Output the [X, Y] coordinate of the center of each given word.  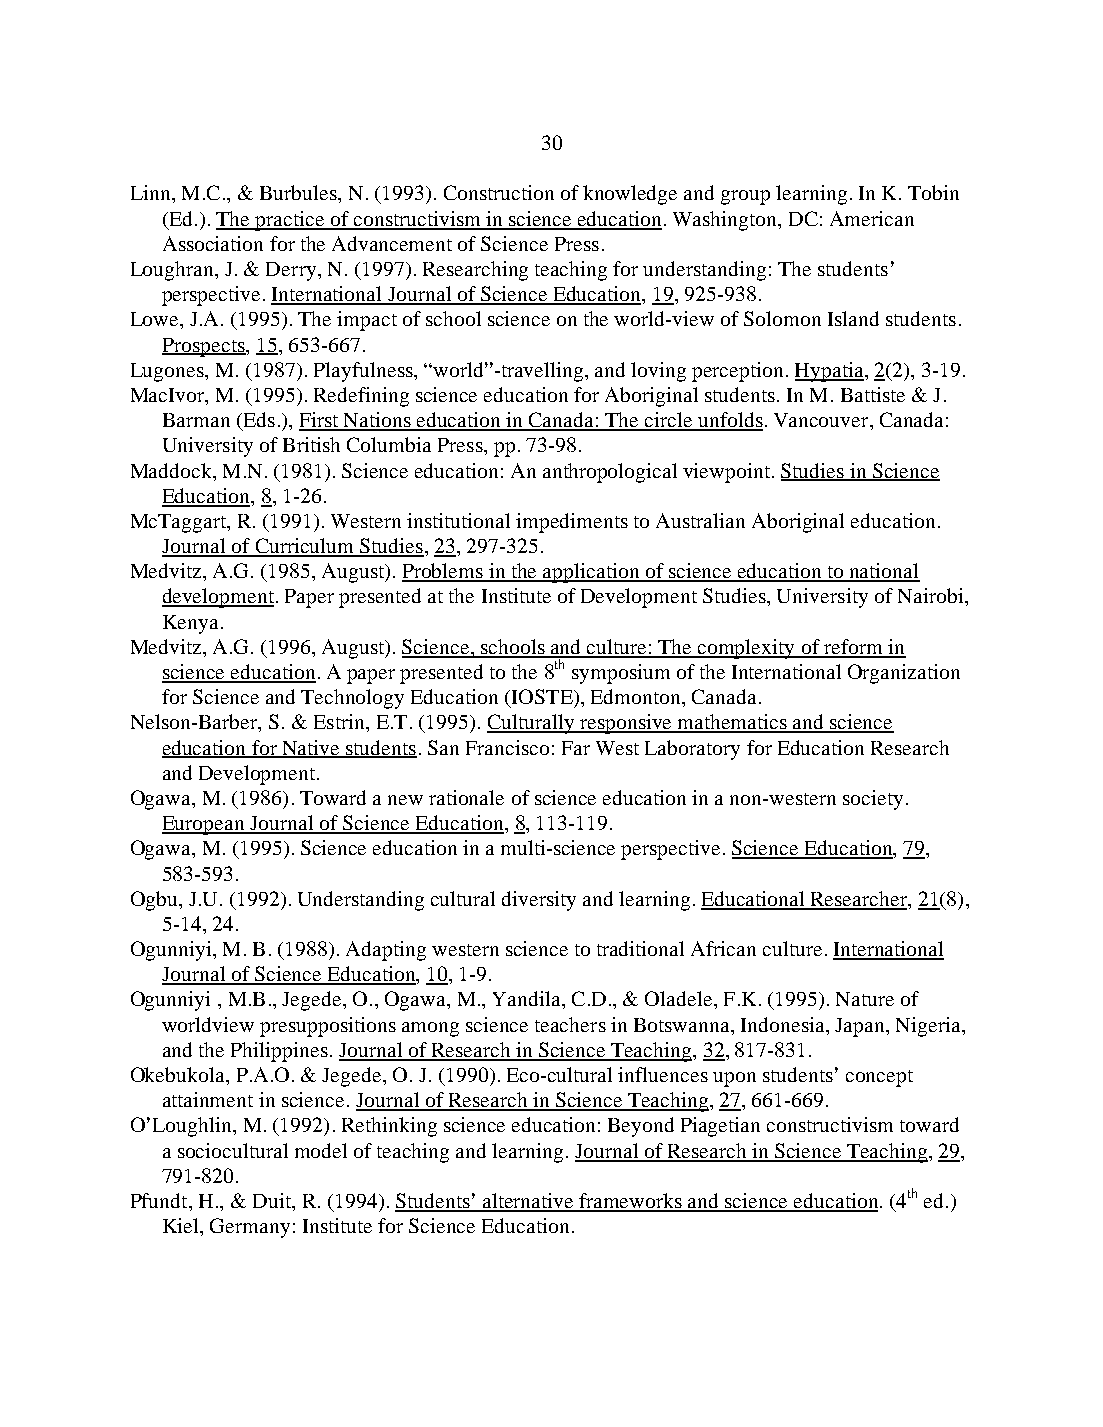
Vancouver [822, 420]
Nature [865, 999]
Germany [250, 1228]
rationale [466, 797]
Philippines [279, 1052]
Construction [499, 192]
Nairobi [932, 595]
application [592, 573]
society [873, 800]
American [872, 218]
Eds [258, 421]
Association [213, 243]
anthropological [610, 473]
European [204, 825]
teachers [570, 1024]
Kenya [190, 624]
